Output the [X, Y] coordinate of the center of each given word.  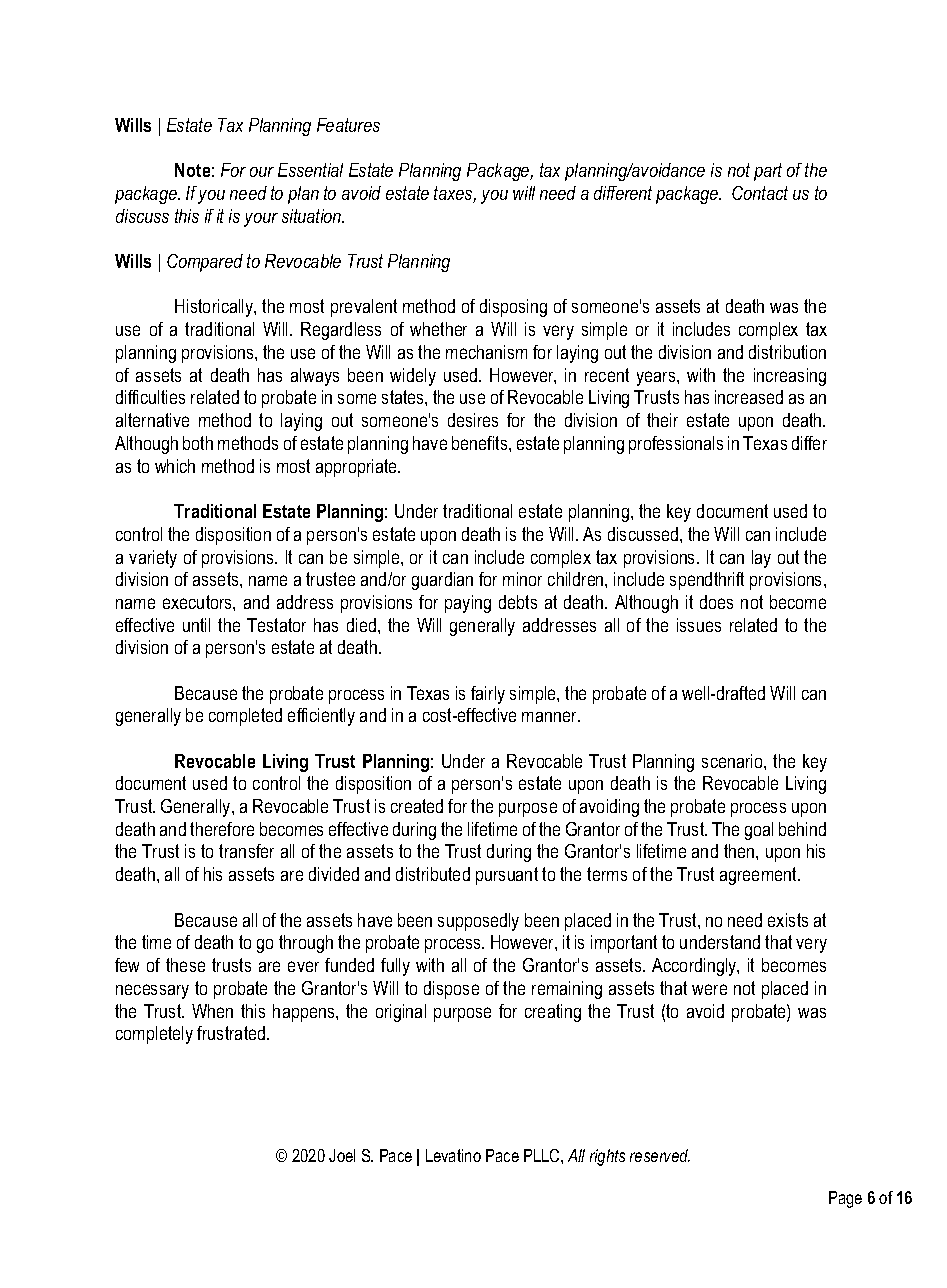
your [261, 220]
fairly [488, 695]
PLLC [543, 1155]
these [185, 965]
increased [749, 397]
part [768, 172]
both [198, 443]
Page [845, 1199]
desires [473, 420]
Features [348, 125]
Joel [342, 1155]
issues [699, 625]
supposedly [478, 922]
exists [788, 920]
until [196, 625]
